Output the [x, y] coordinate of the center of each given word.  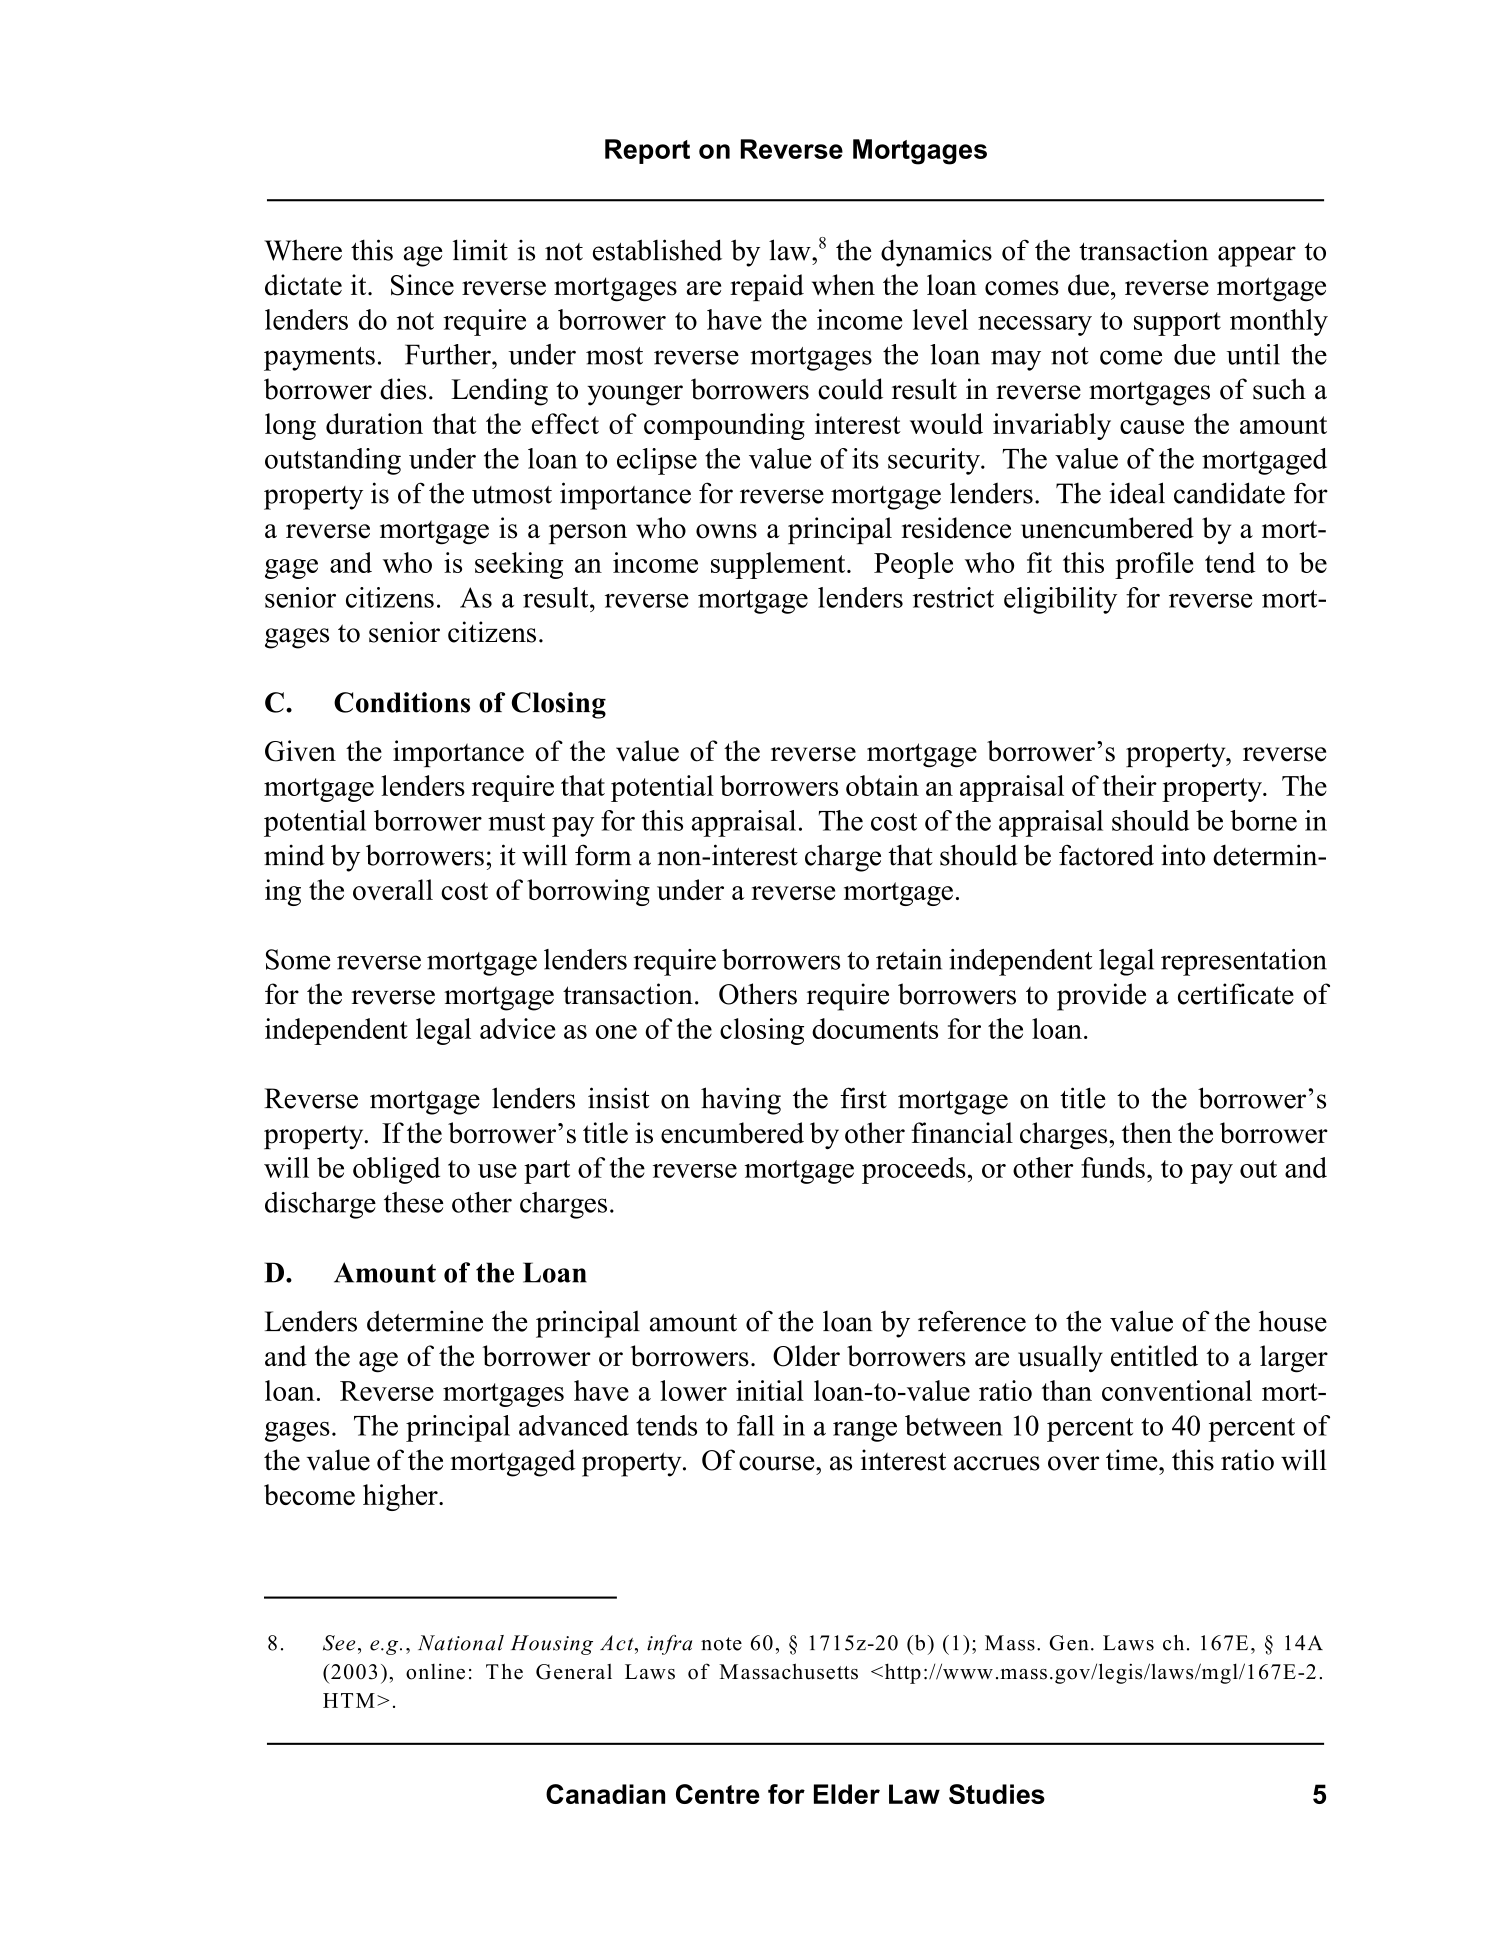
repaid [767, 287]
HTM [349, 1700]
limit [480, 250]
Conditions [402, 702]
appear [1257, 256]
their [1129, 785]
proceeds [914, 1170]
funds [1113, 1167]
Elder [847, 1794]
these [414, 1202]
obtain [882, 785]
